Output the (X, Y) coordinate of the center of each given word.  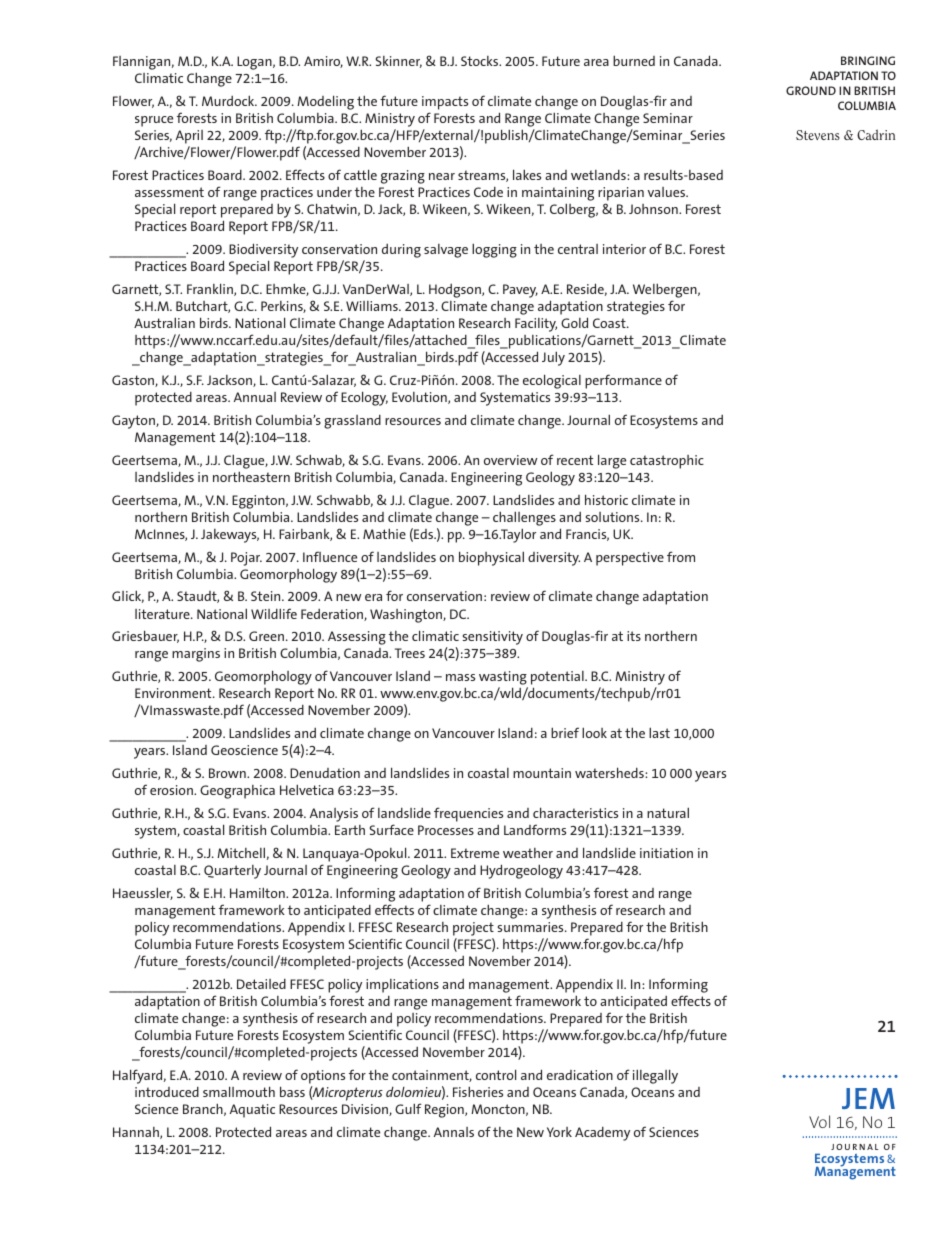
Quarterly (232, 872)
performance (623, 381)
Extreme (475, 853)
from (681, 556)
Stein (267, 596)
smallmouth (239, 1091)
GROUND (811, 90)
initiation (666, 853)
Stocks (481, 61)
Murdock (229, 100)
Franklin (211, 289)
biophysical (491, 558)
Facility (536, 325)
